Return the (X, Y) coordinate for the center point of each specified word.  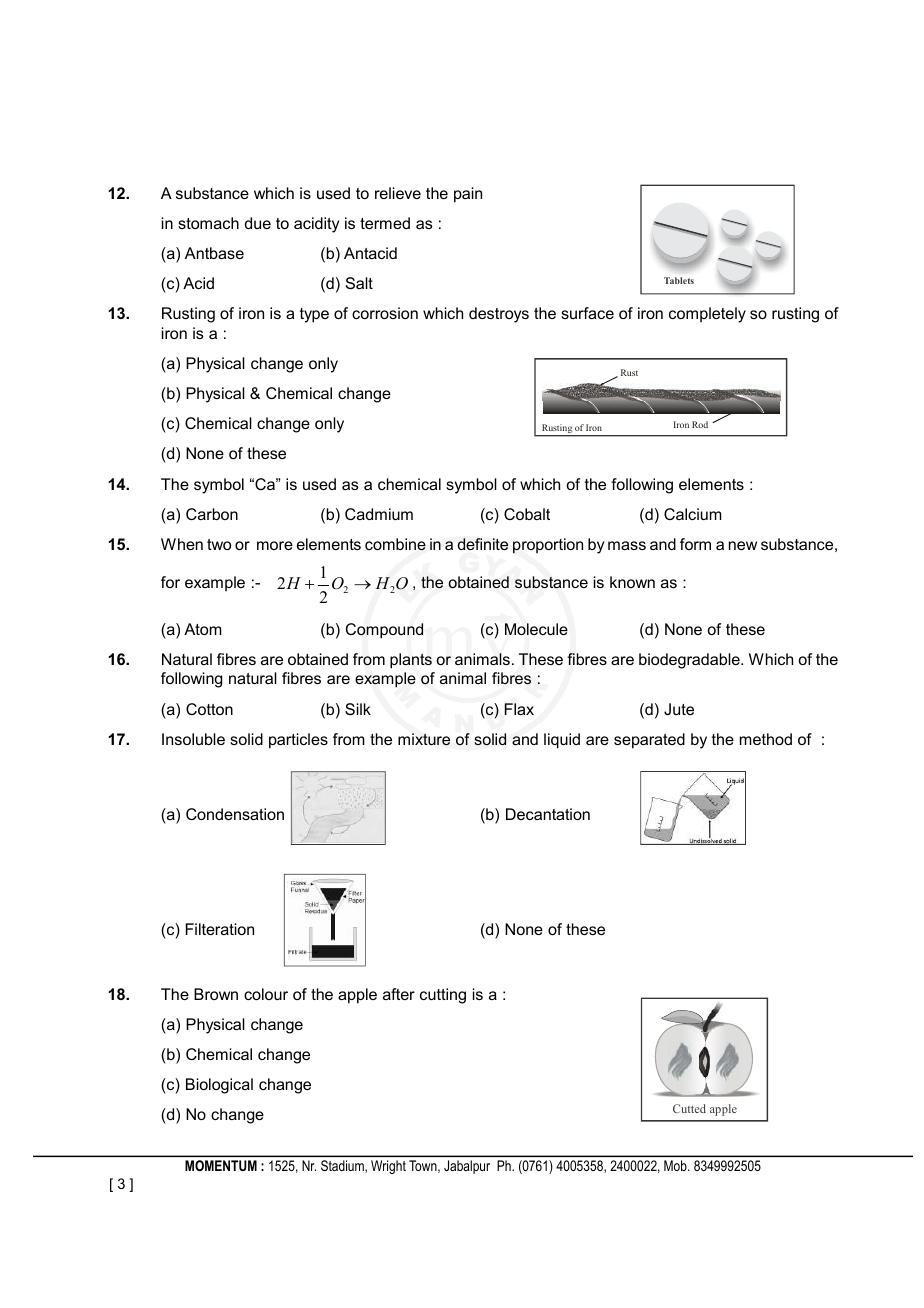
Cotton (209, 709)
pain (468, 195)
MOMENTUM (221, 1165)
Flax (519, 709)
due (258, 223)
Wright (388, 1167)
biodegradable (690, 661)
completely (707, 315)
